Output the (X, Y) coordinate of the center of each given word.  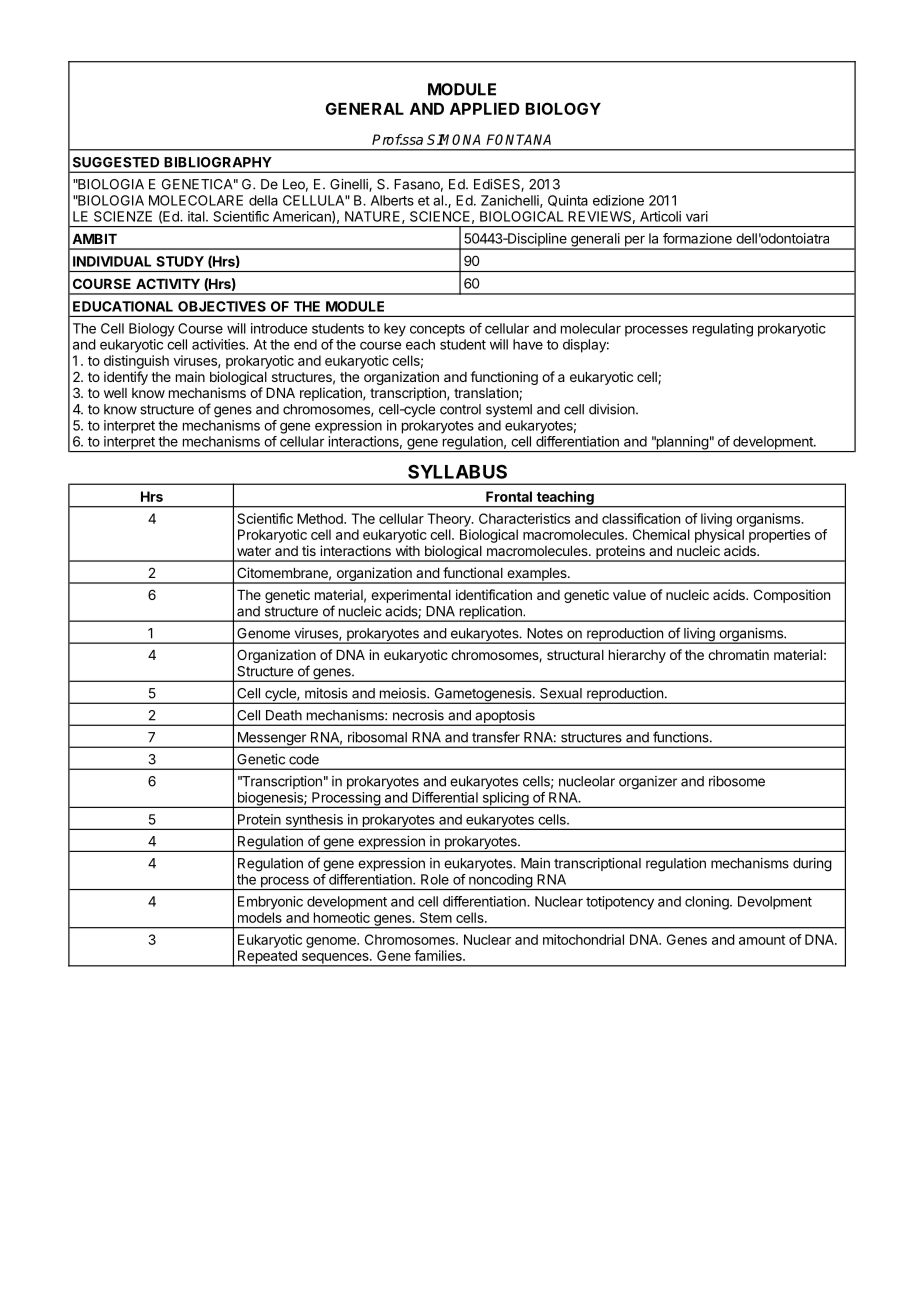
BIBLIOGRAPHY (218, 162)
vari (697, 216)
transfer (496, 737)
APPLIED (485, 109)
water (254, 551)
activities (219, 344)
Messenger (271, 740)
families (439, 955)
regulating (723, 330)
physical (719, 536)
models (260, 917)
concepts (437, 330)
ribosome (737, 781)
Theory (450, 520)
